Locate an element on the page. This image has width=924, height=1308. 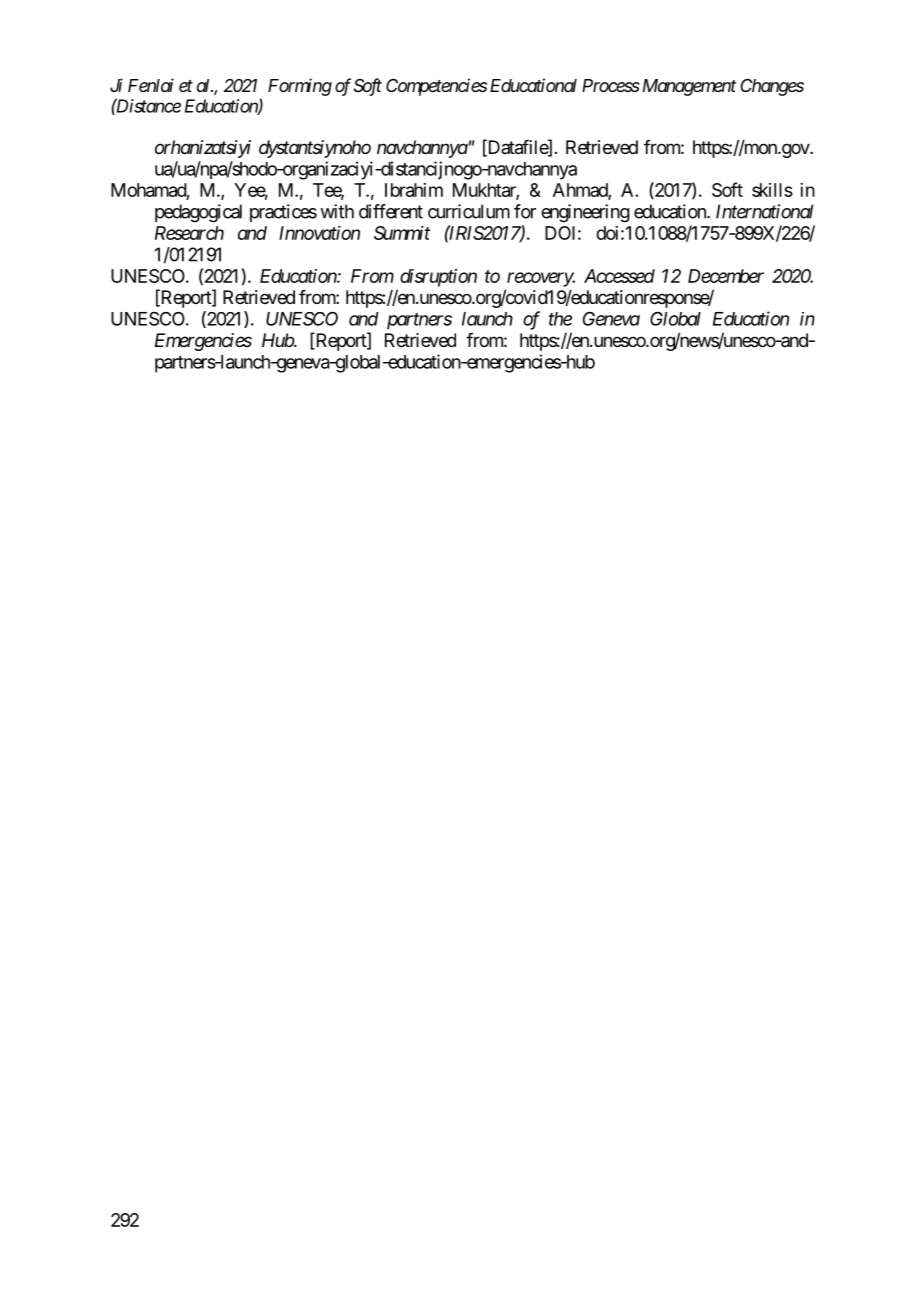
practices is located at coordinates (283, 213).
